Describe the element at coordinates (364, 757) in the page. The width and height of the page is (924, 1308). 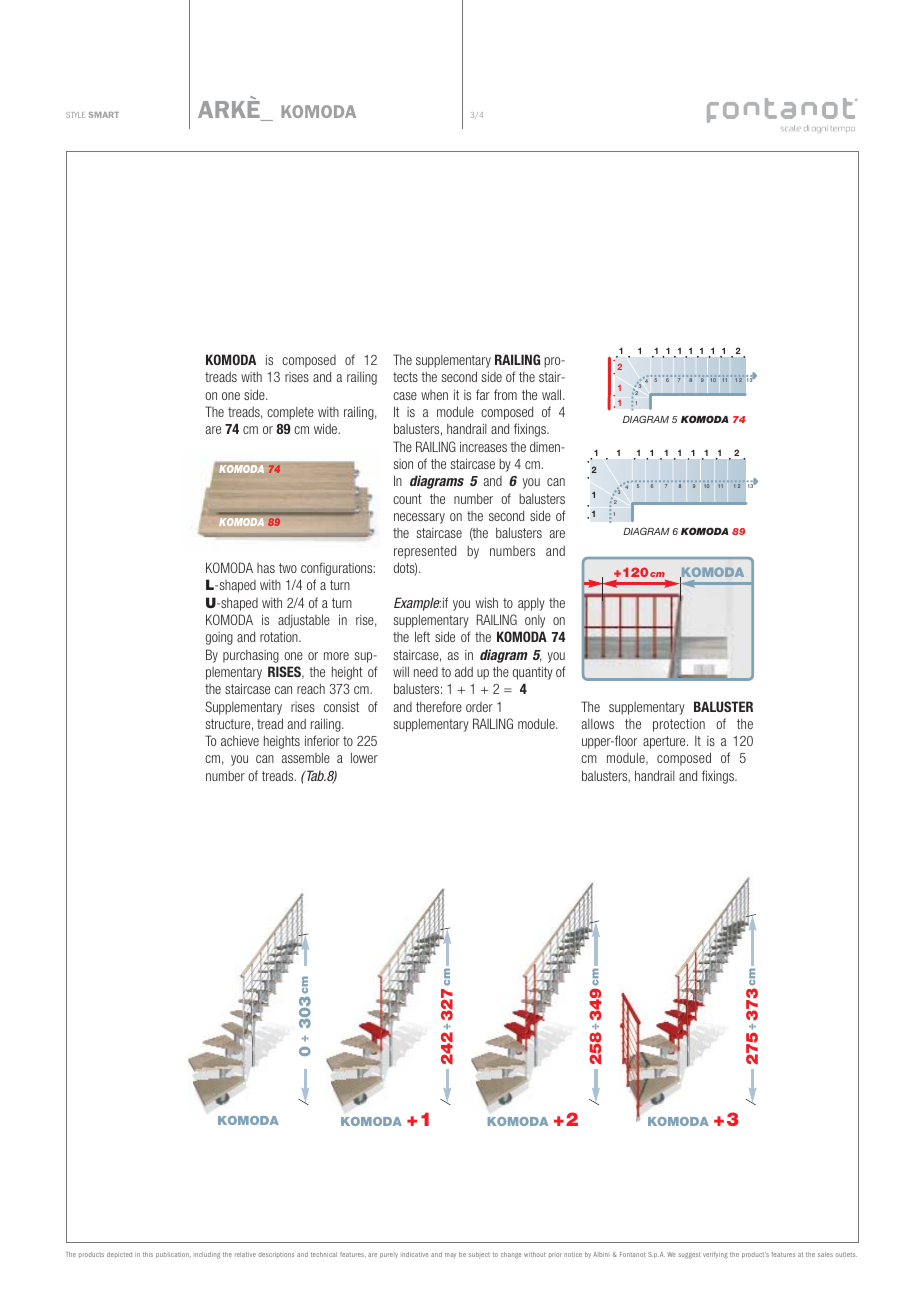
I see `lower` at that location.
